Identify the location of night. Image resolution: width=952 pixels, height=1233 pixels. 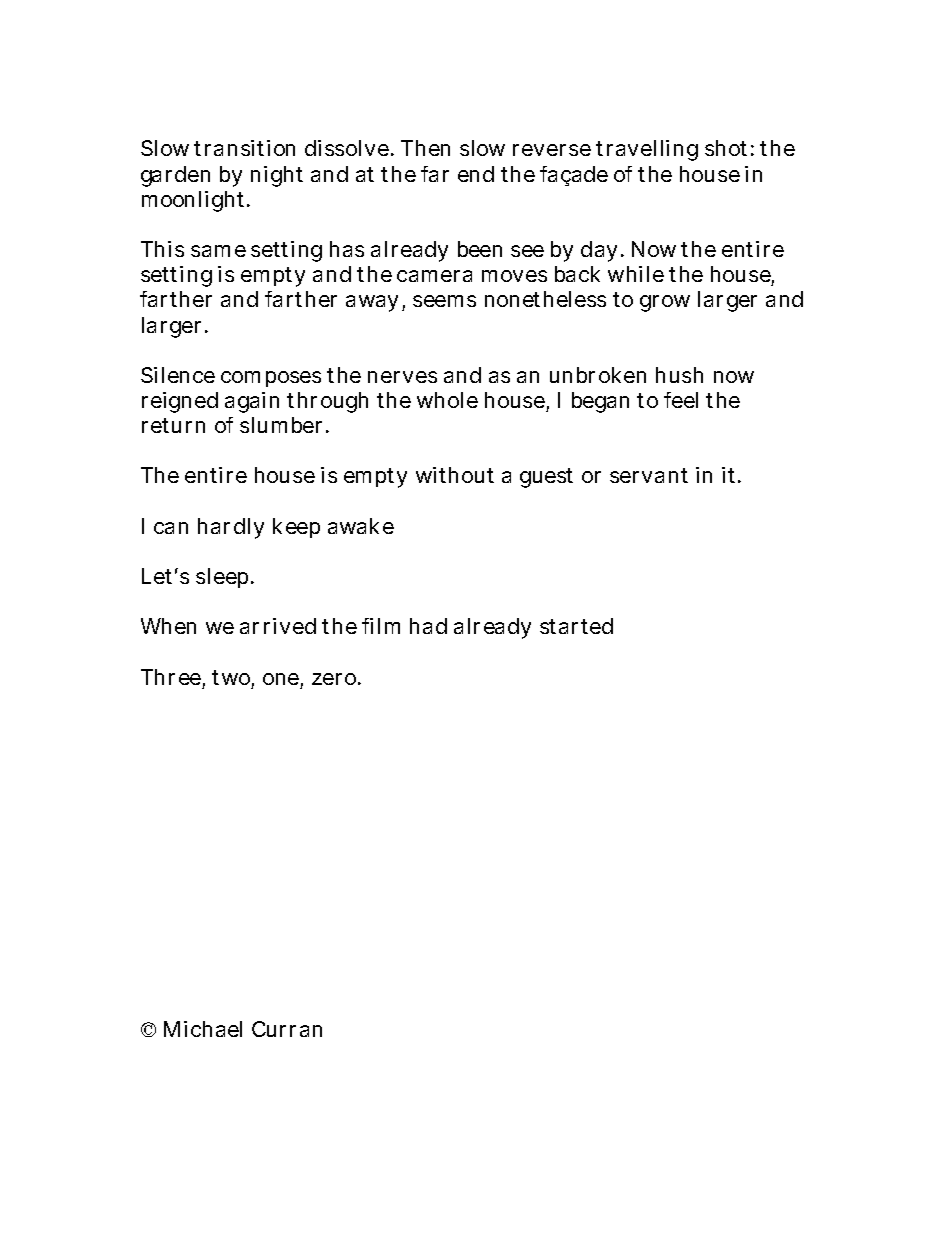
(277, 176).
